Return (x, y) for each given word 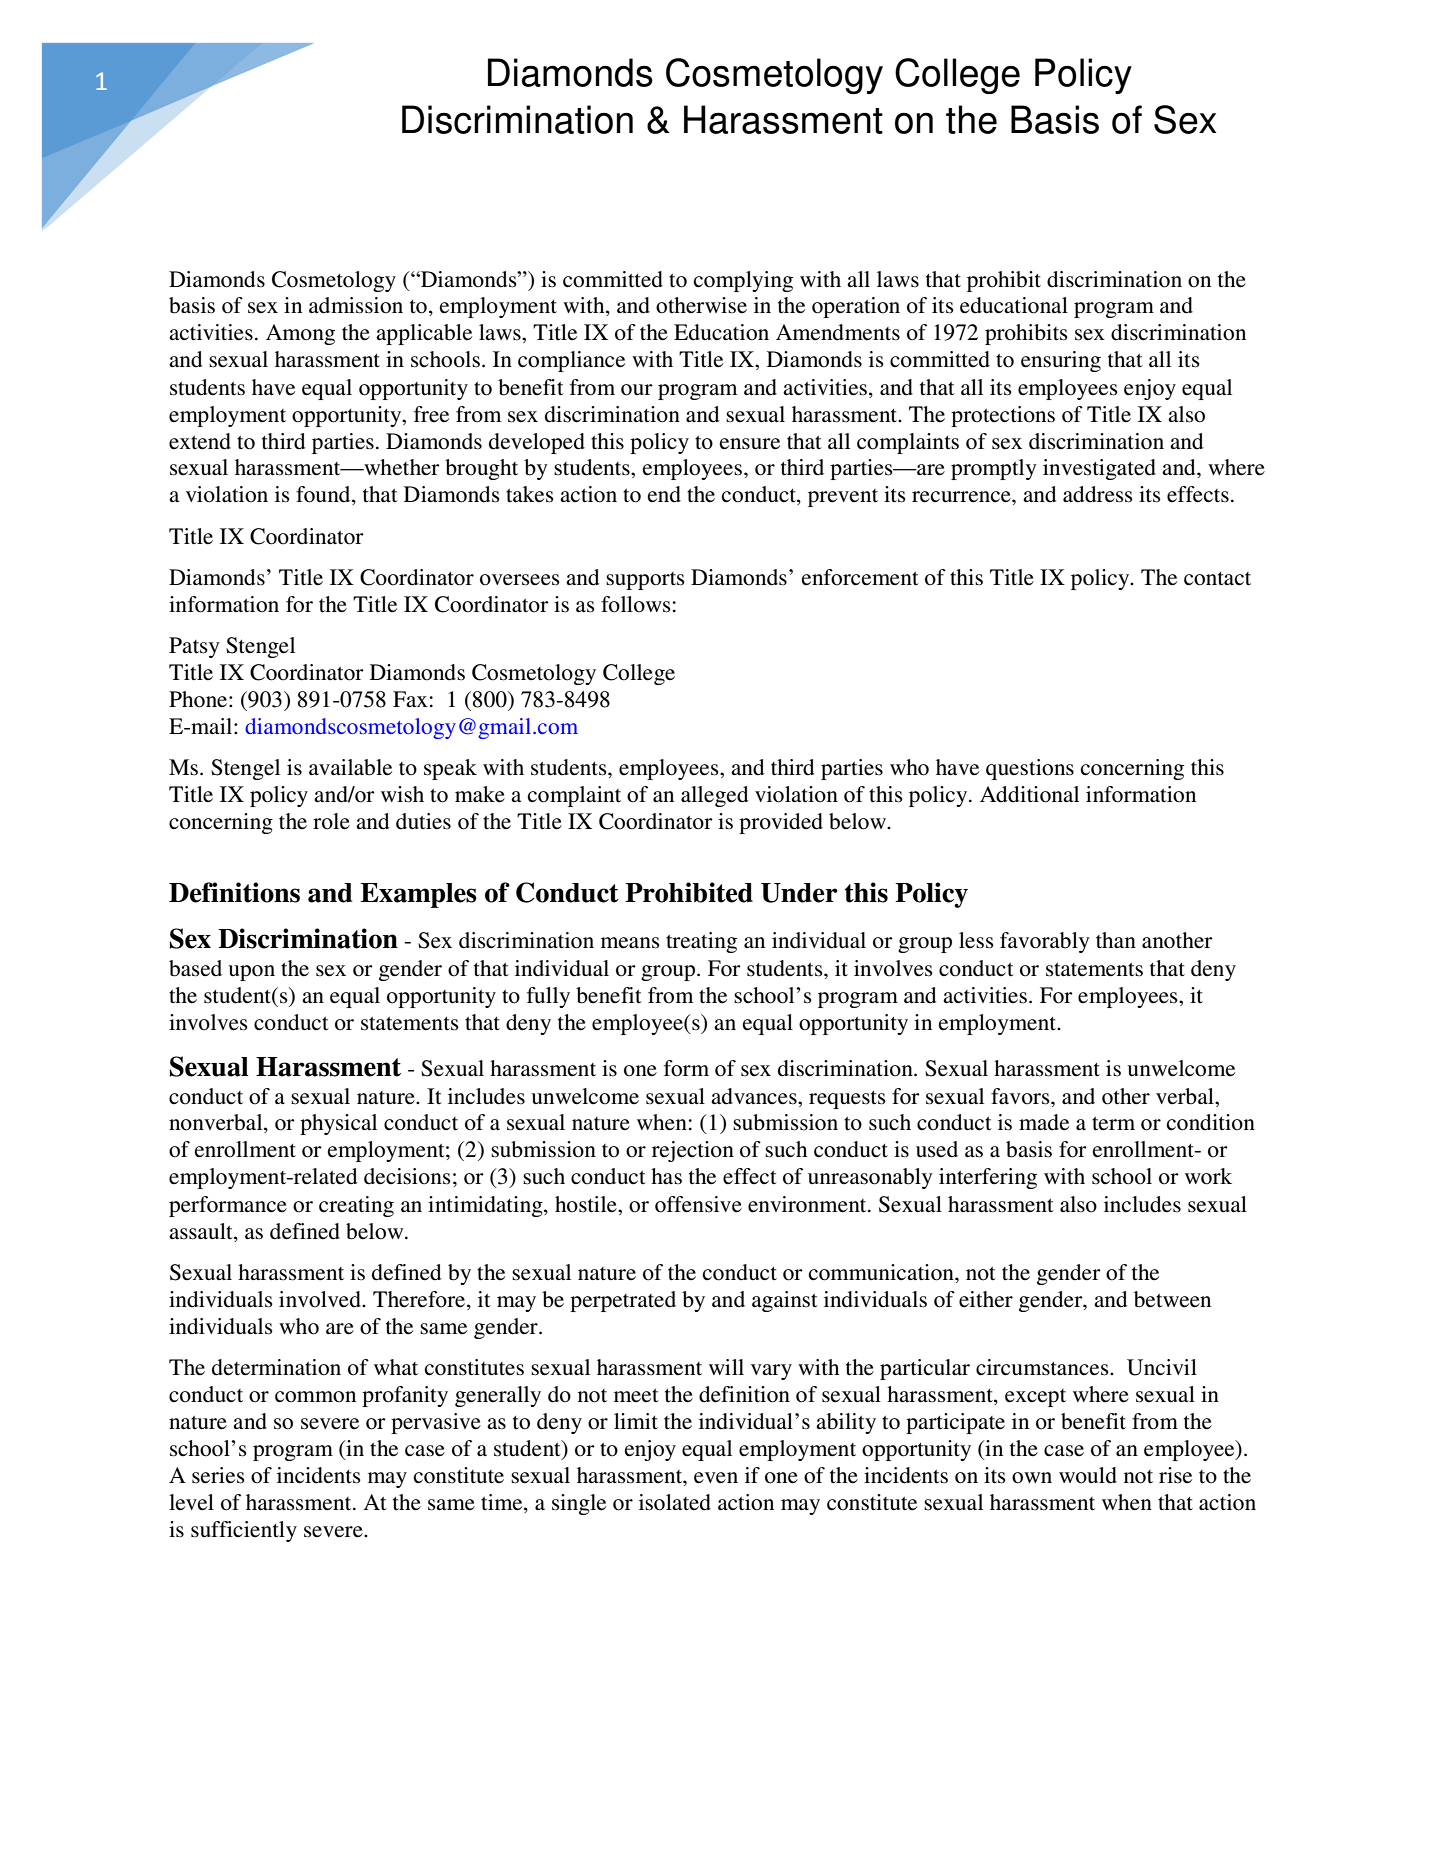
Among (300, 334)
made (1044, 1122)
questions (1030, 769)
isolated (675, 1502)
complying (743, 281)
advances (755, 1096)
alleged (714, 796)
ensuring (1061, 361)
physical (338, 1124)
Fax (410, 699)
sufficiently (244, 1531)
